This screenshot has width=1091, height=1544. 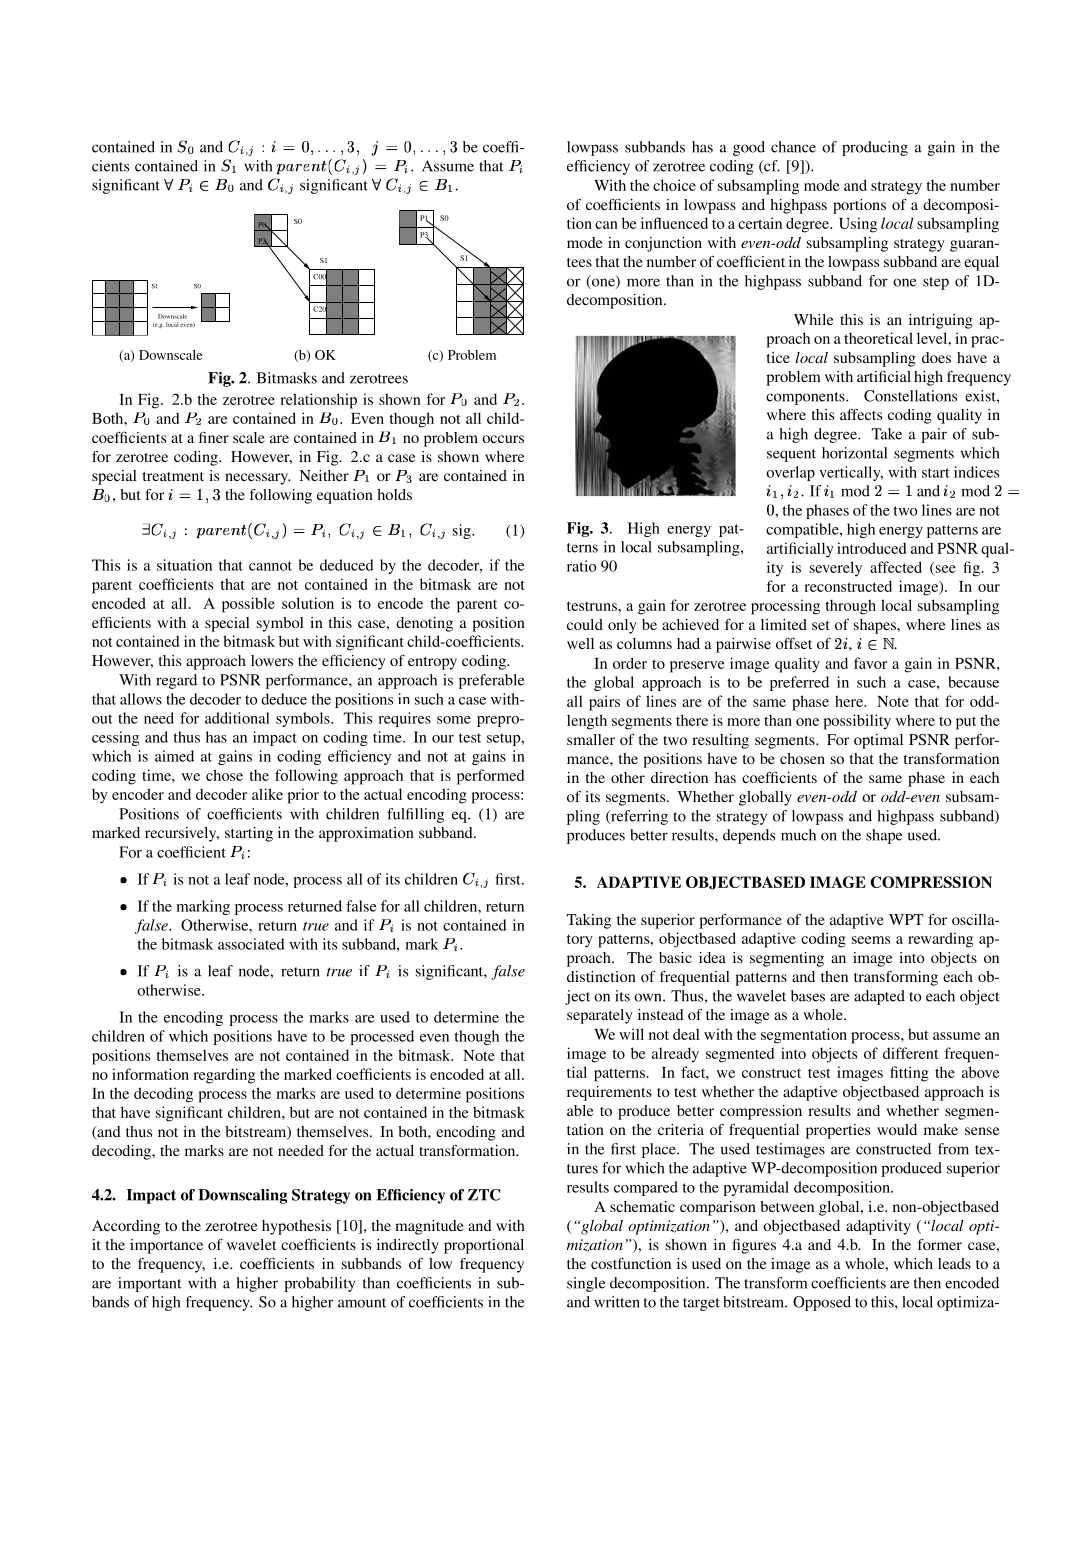 I want to click on occurs, so click(x=503, y=439).
